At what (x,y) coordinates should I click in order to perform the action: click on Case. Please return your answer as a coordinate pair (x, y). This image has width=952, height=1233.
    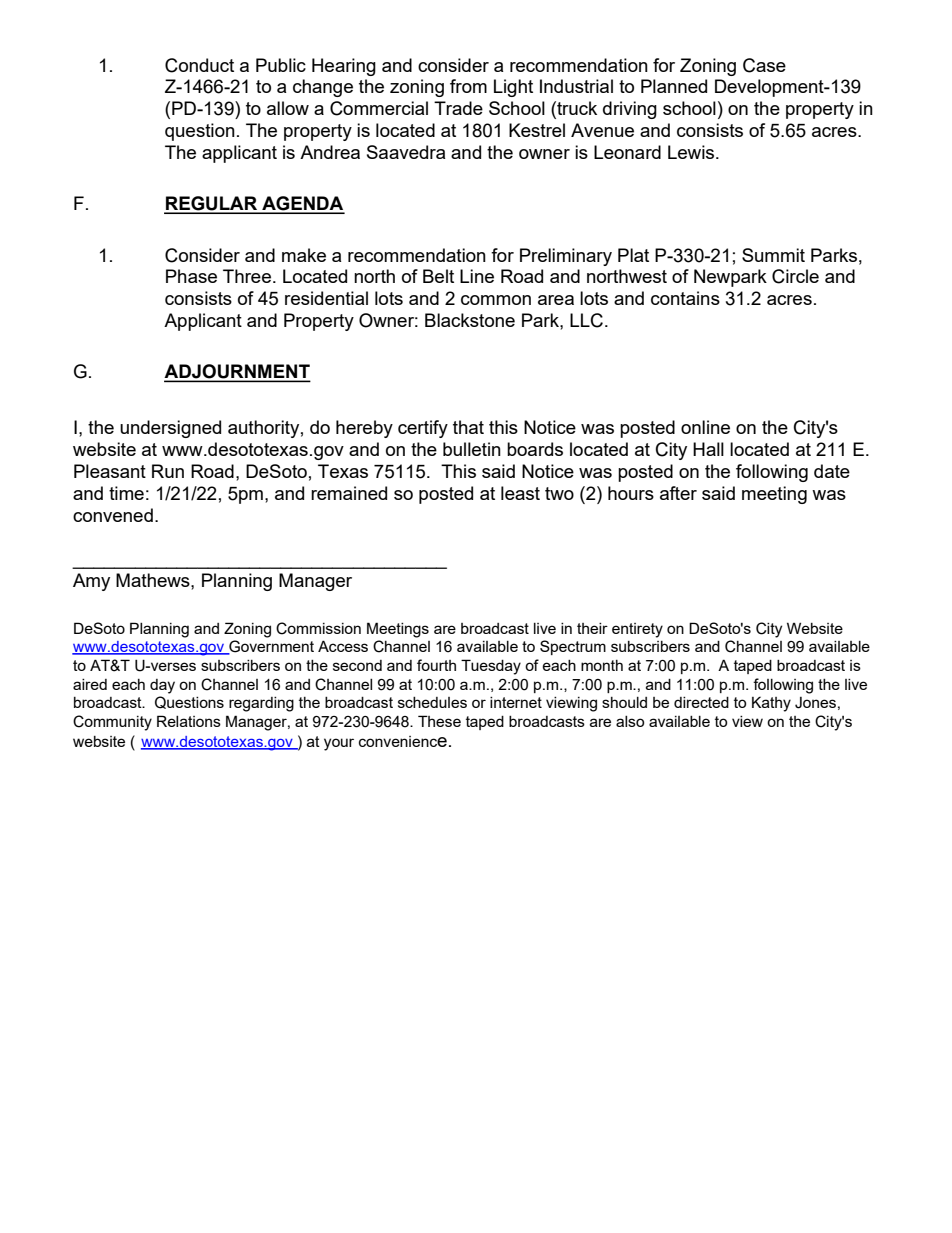
    Looking at the image, I should click on (764, 65).
